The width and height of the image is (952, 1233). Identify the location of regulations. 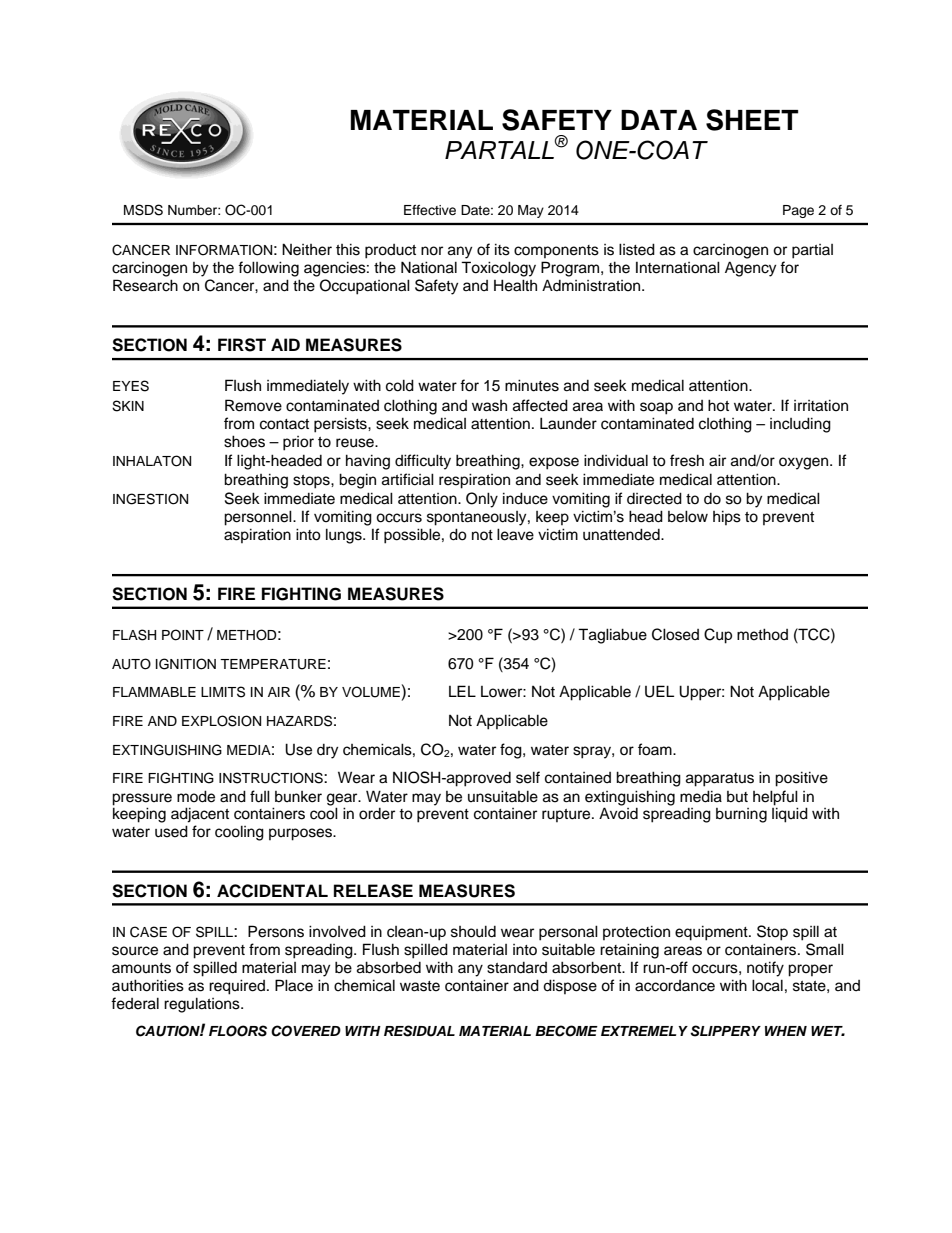
(203, 1005).
